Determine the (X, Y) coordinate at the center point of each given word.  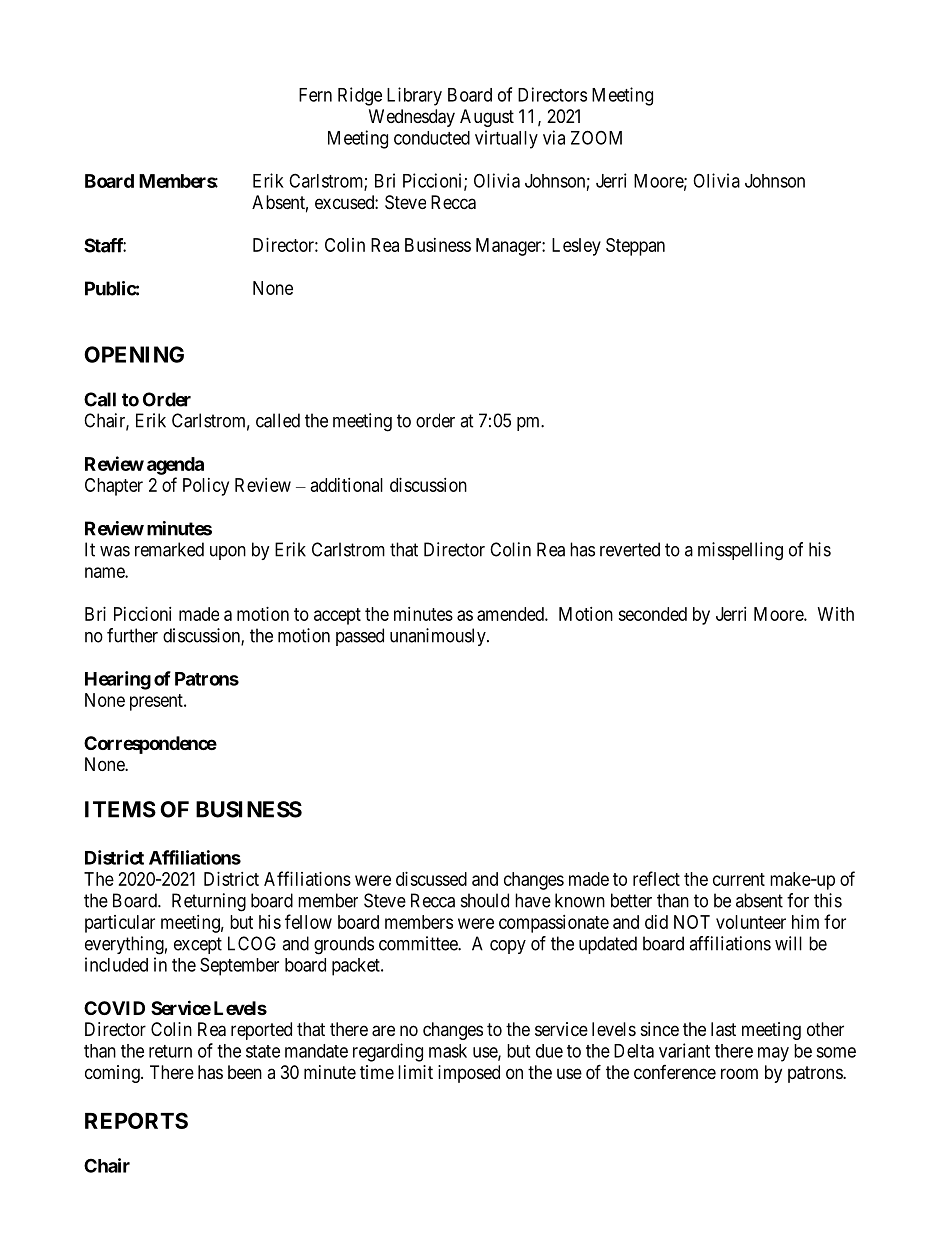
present (157, 702)
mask (448, 1051)
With (836, 614)
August (487, 118)
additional (347, 485)
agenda (175, 466)
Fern (315, 95)
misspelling (740, 551)
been (245, 1072)
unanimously (439, 637)
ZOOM (596, 137)
